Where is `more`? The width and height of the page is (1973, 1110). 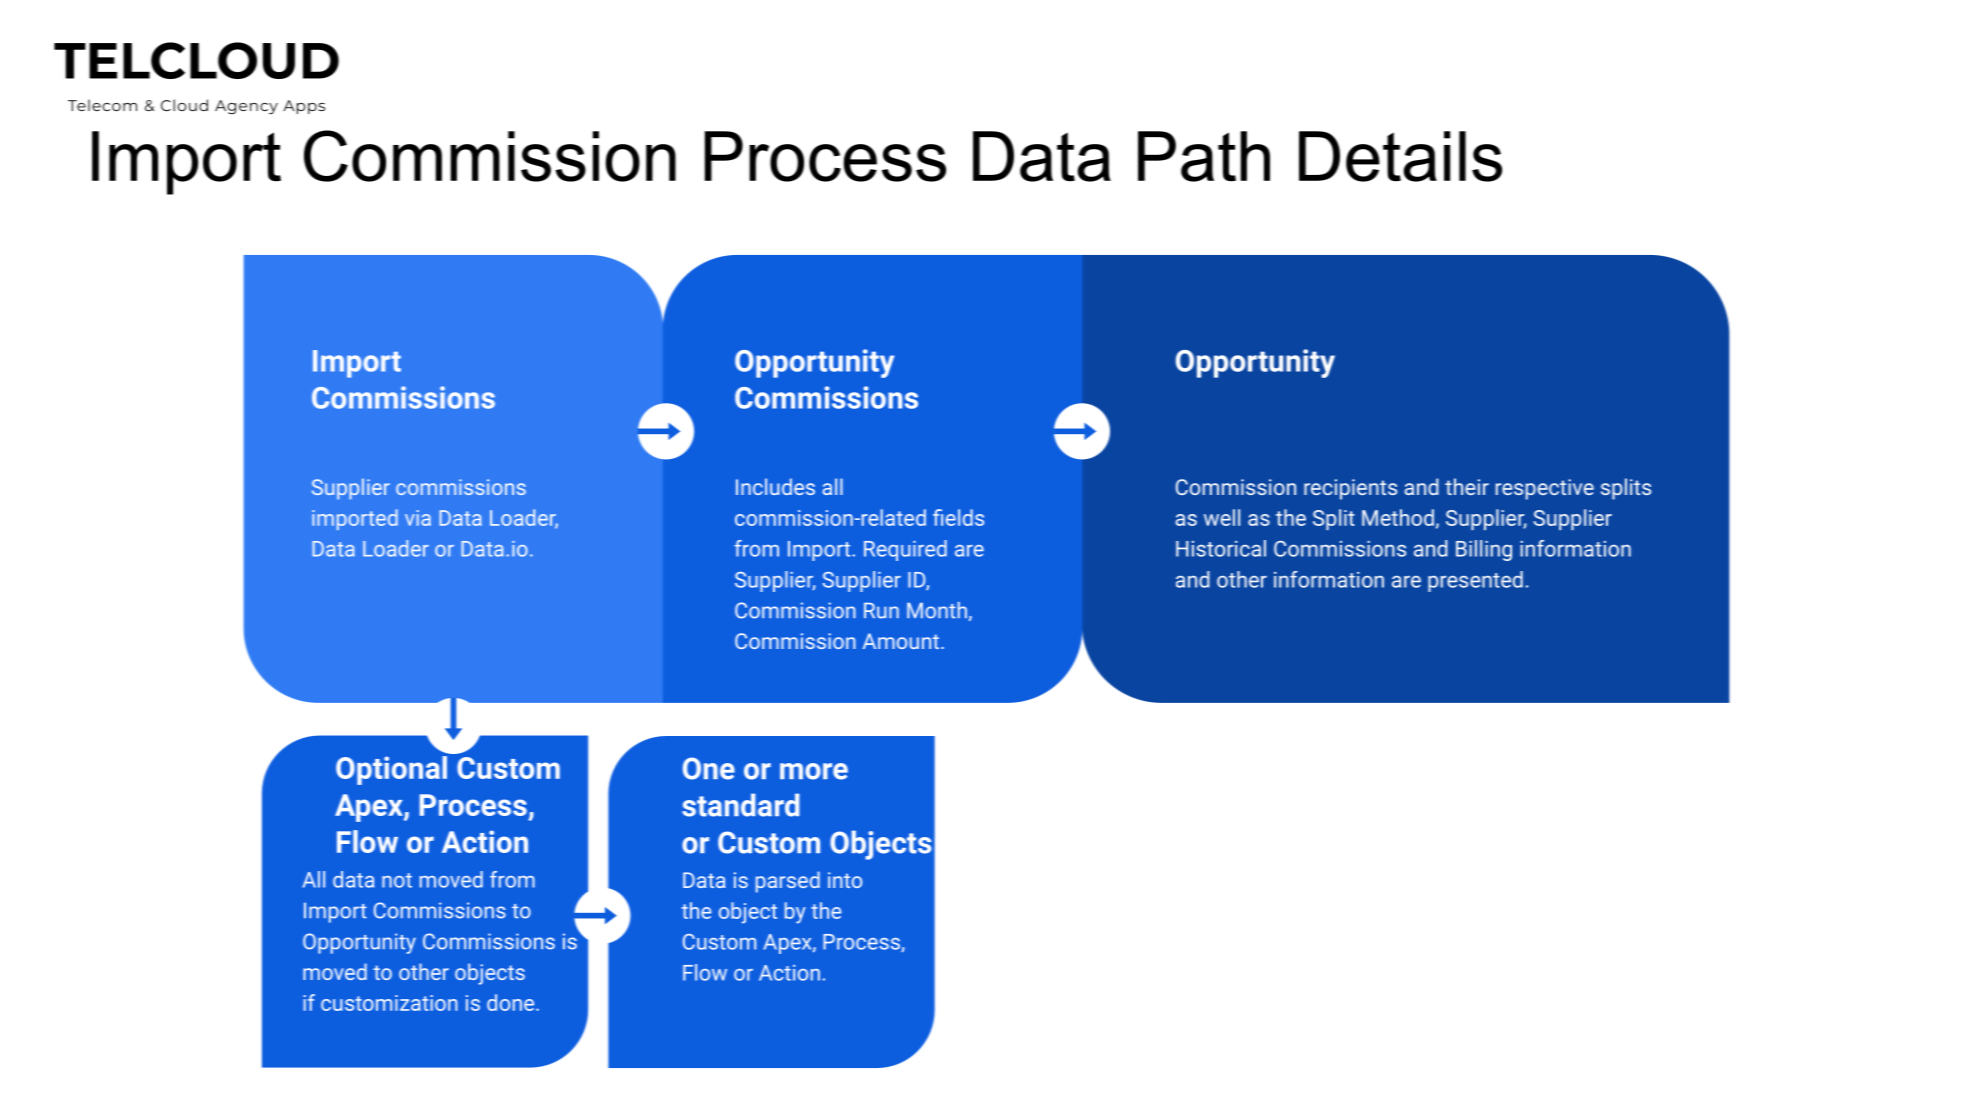
more is located at coordinates (814, 771).
